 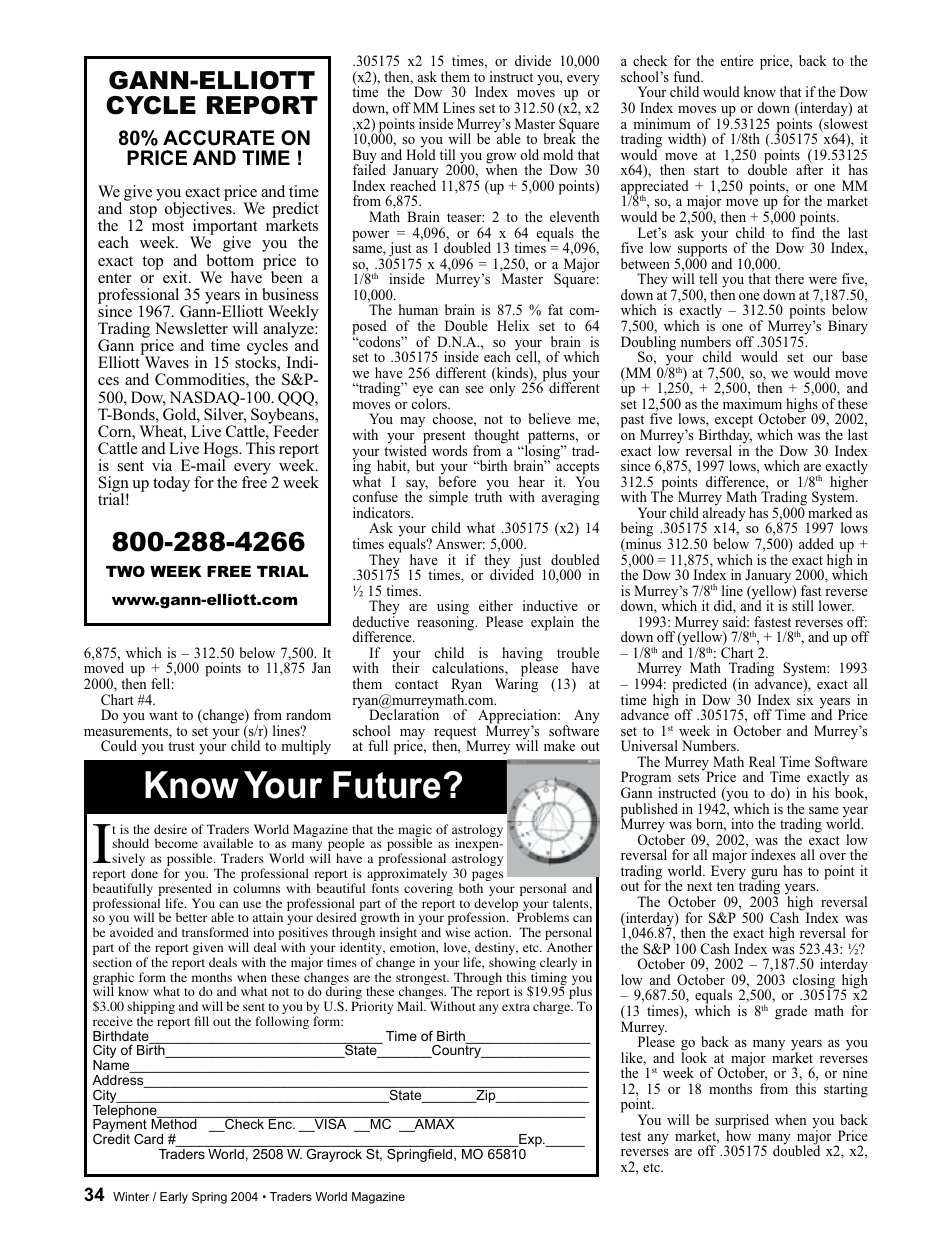 I want to click on Card, so click(x=148, y=1139).
